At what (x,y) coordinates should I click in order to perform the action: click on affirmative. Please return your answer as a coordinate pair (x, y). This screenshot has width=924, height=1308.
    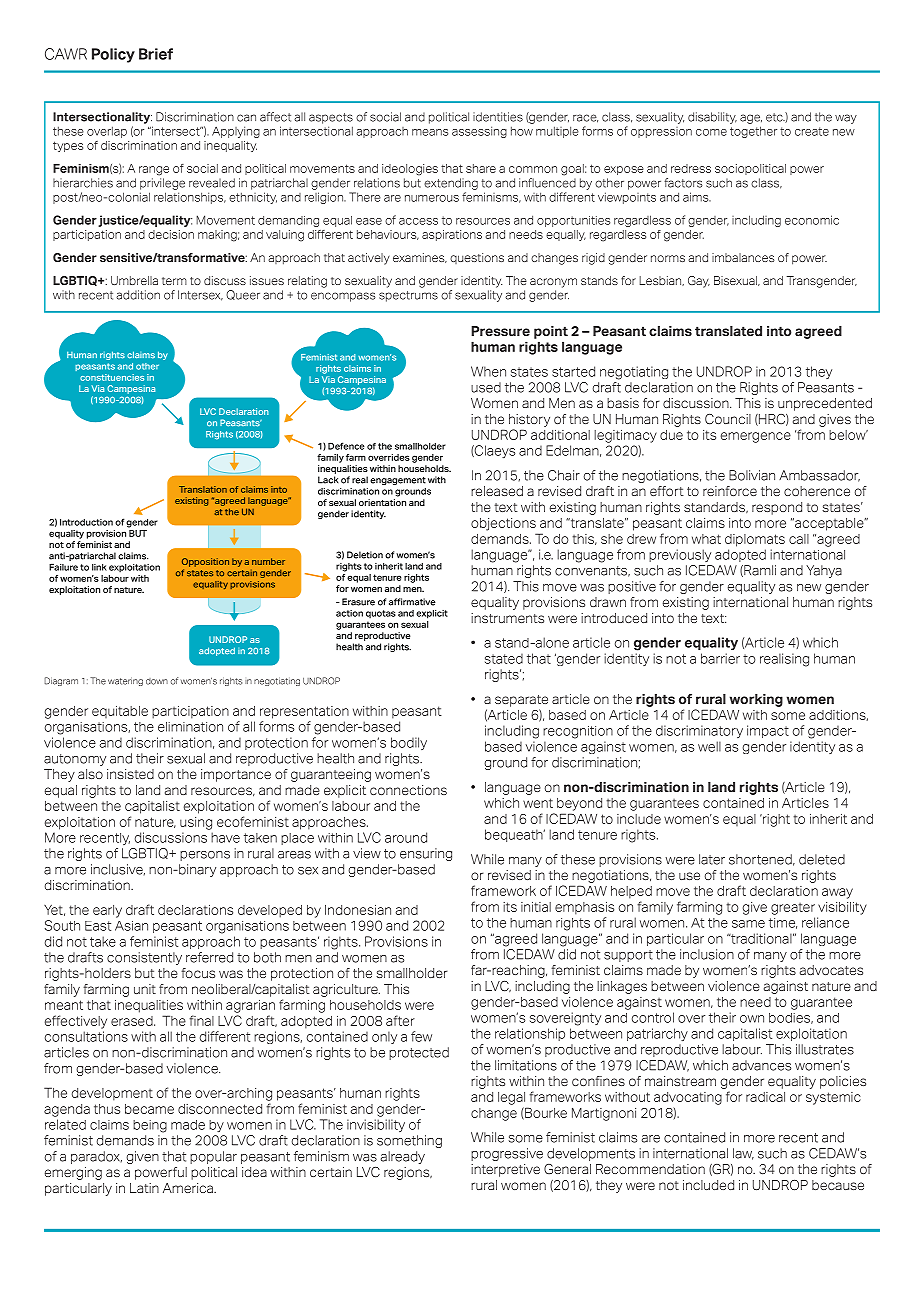
    Looking at the image, I should click on (412, 602).
